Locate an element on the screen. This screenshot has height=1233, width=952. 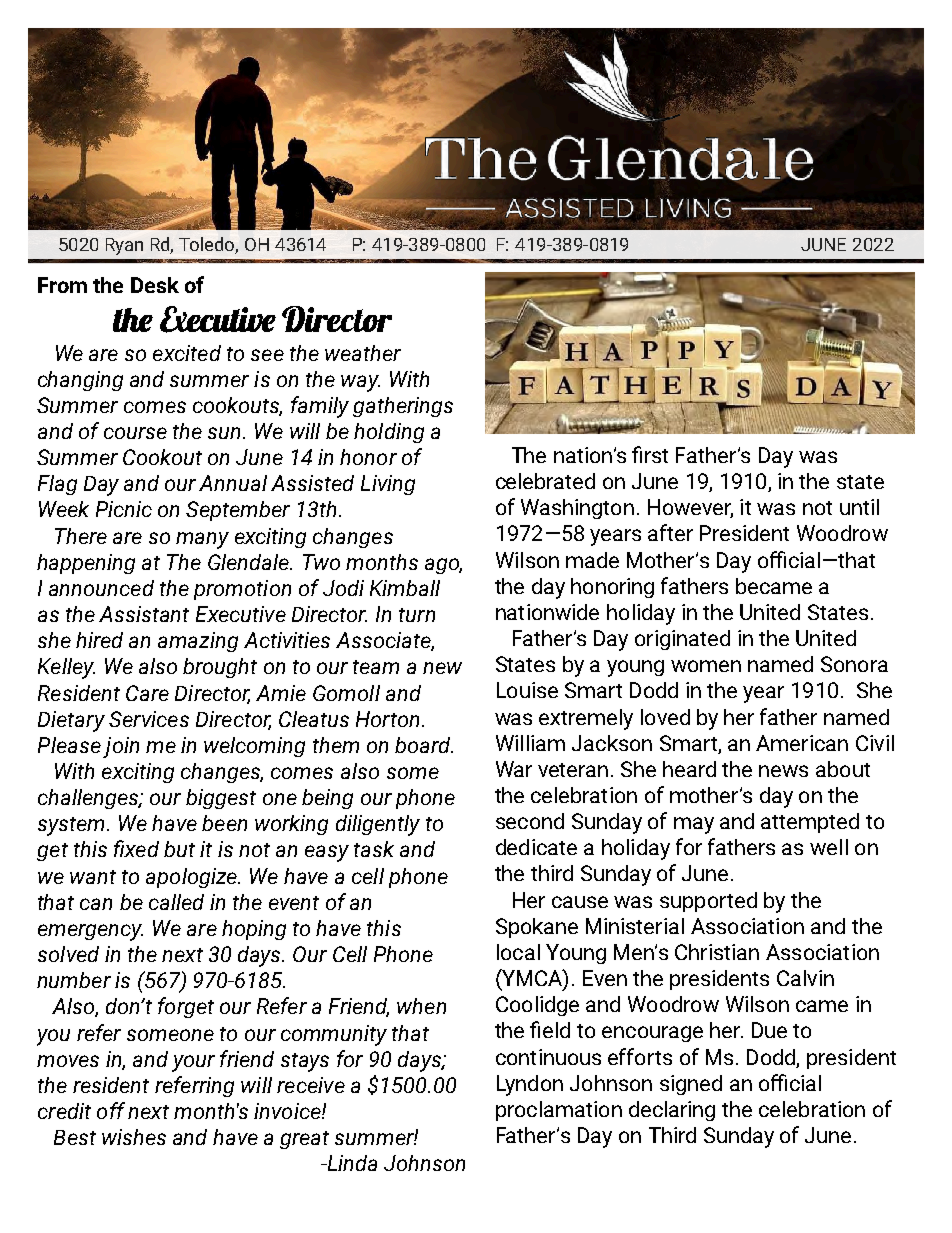
wishes is located at coordinates (134, 1137).
